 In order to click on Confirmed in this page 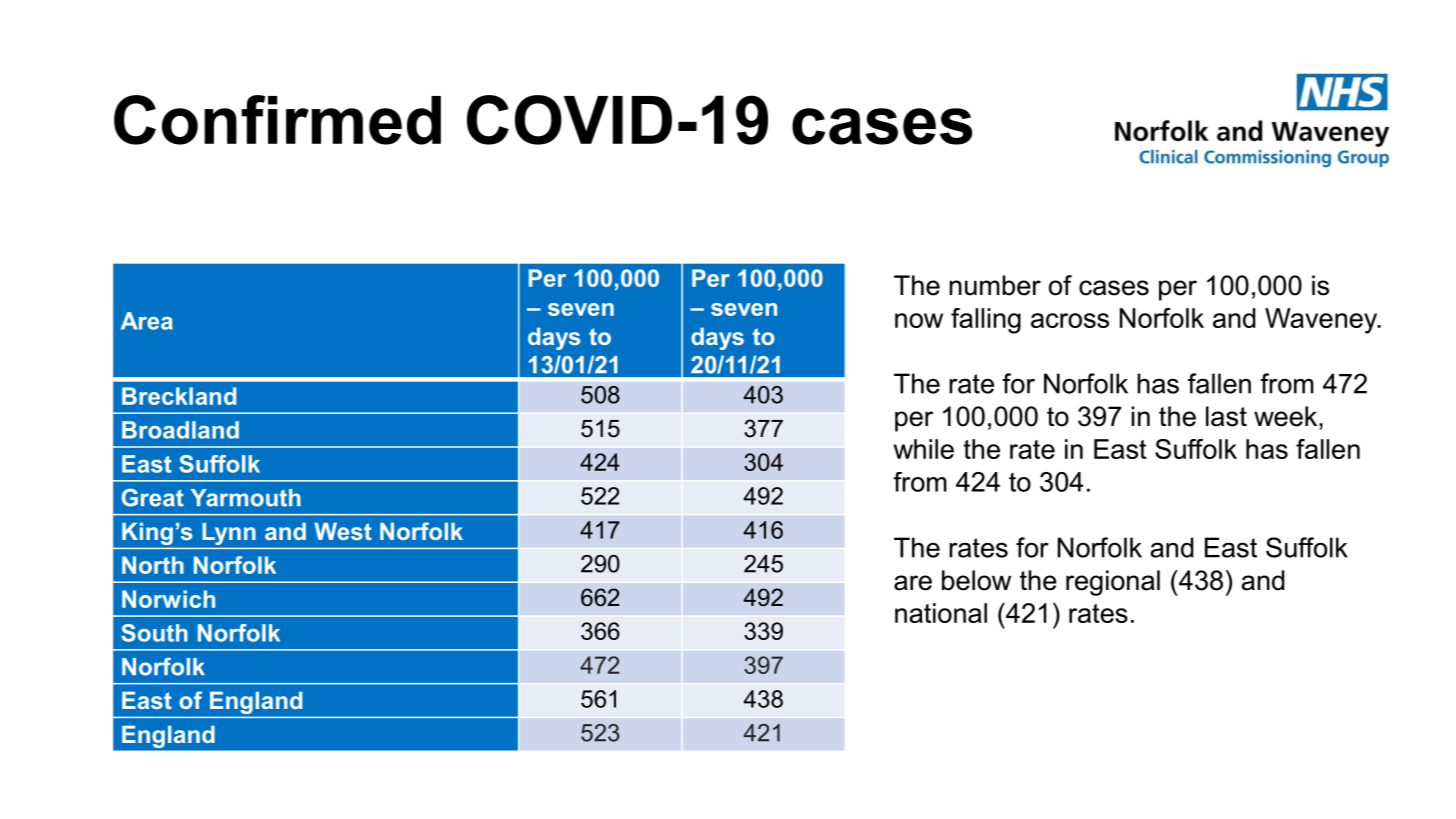, I will do `click(277, 120)`.
